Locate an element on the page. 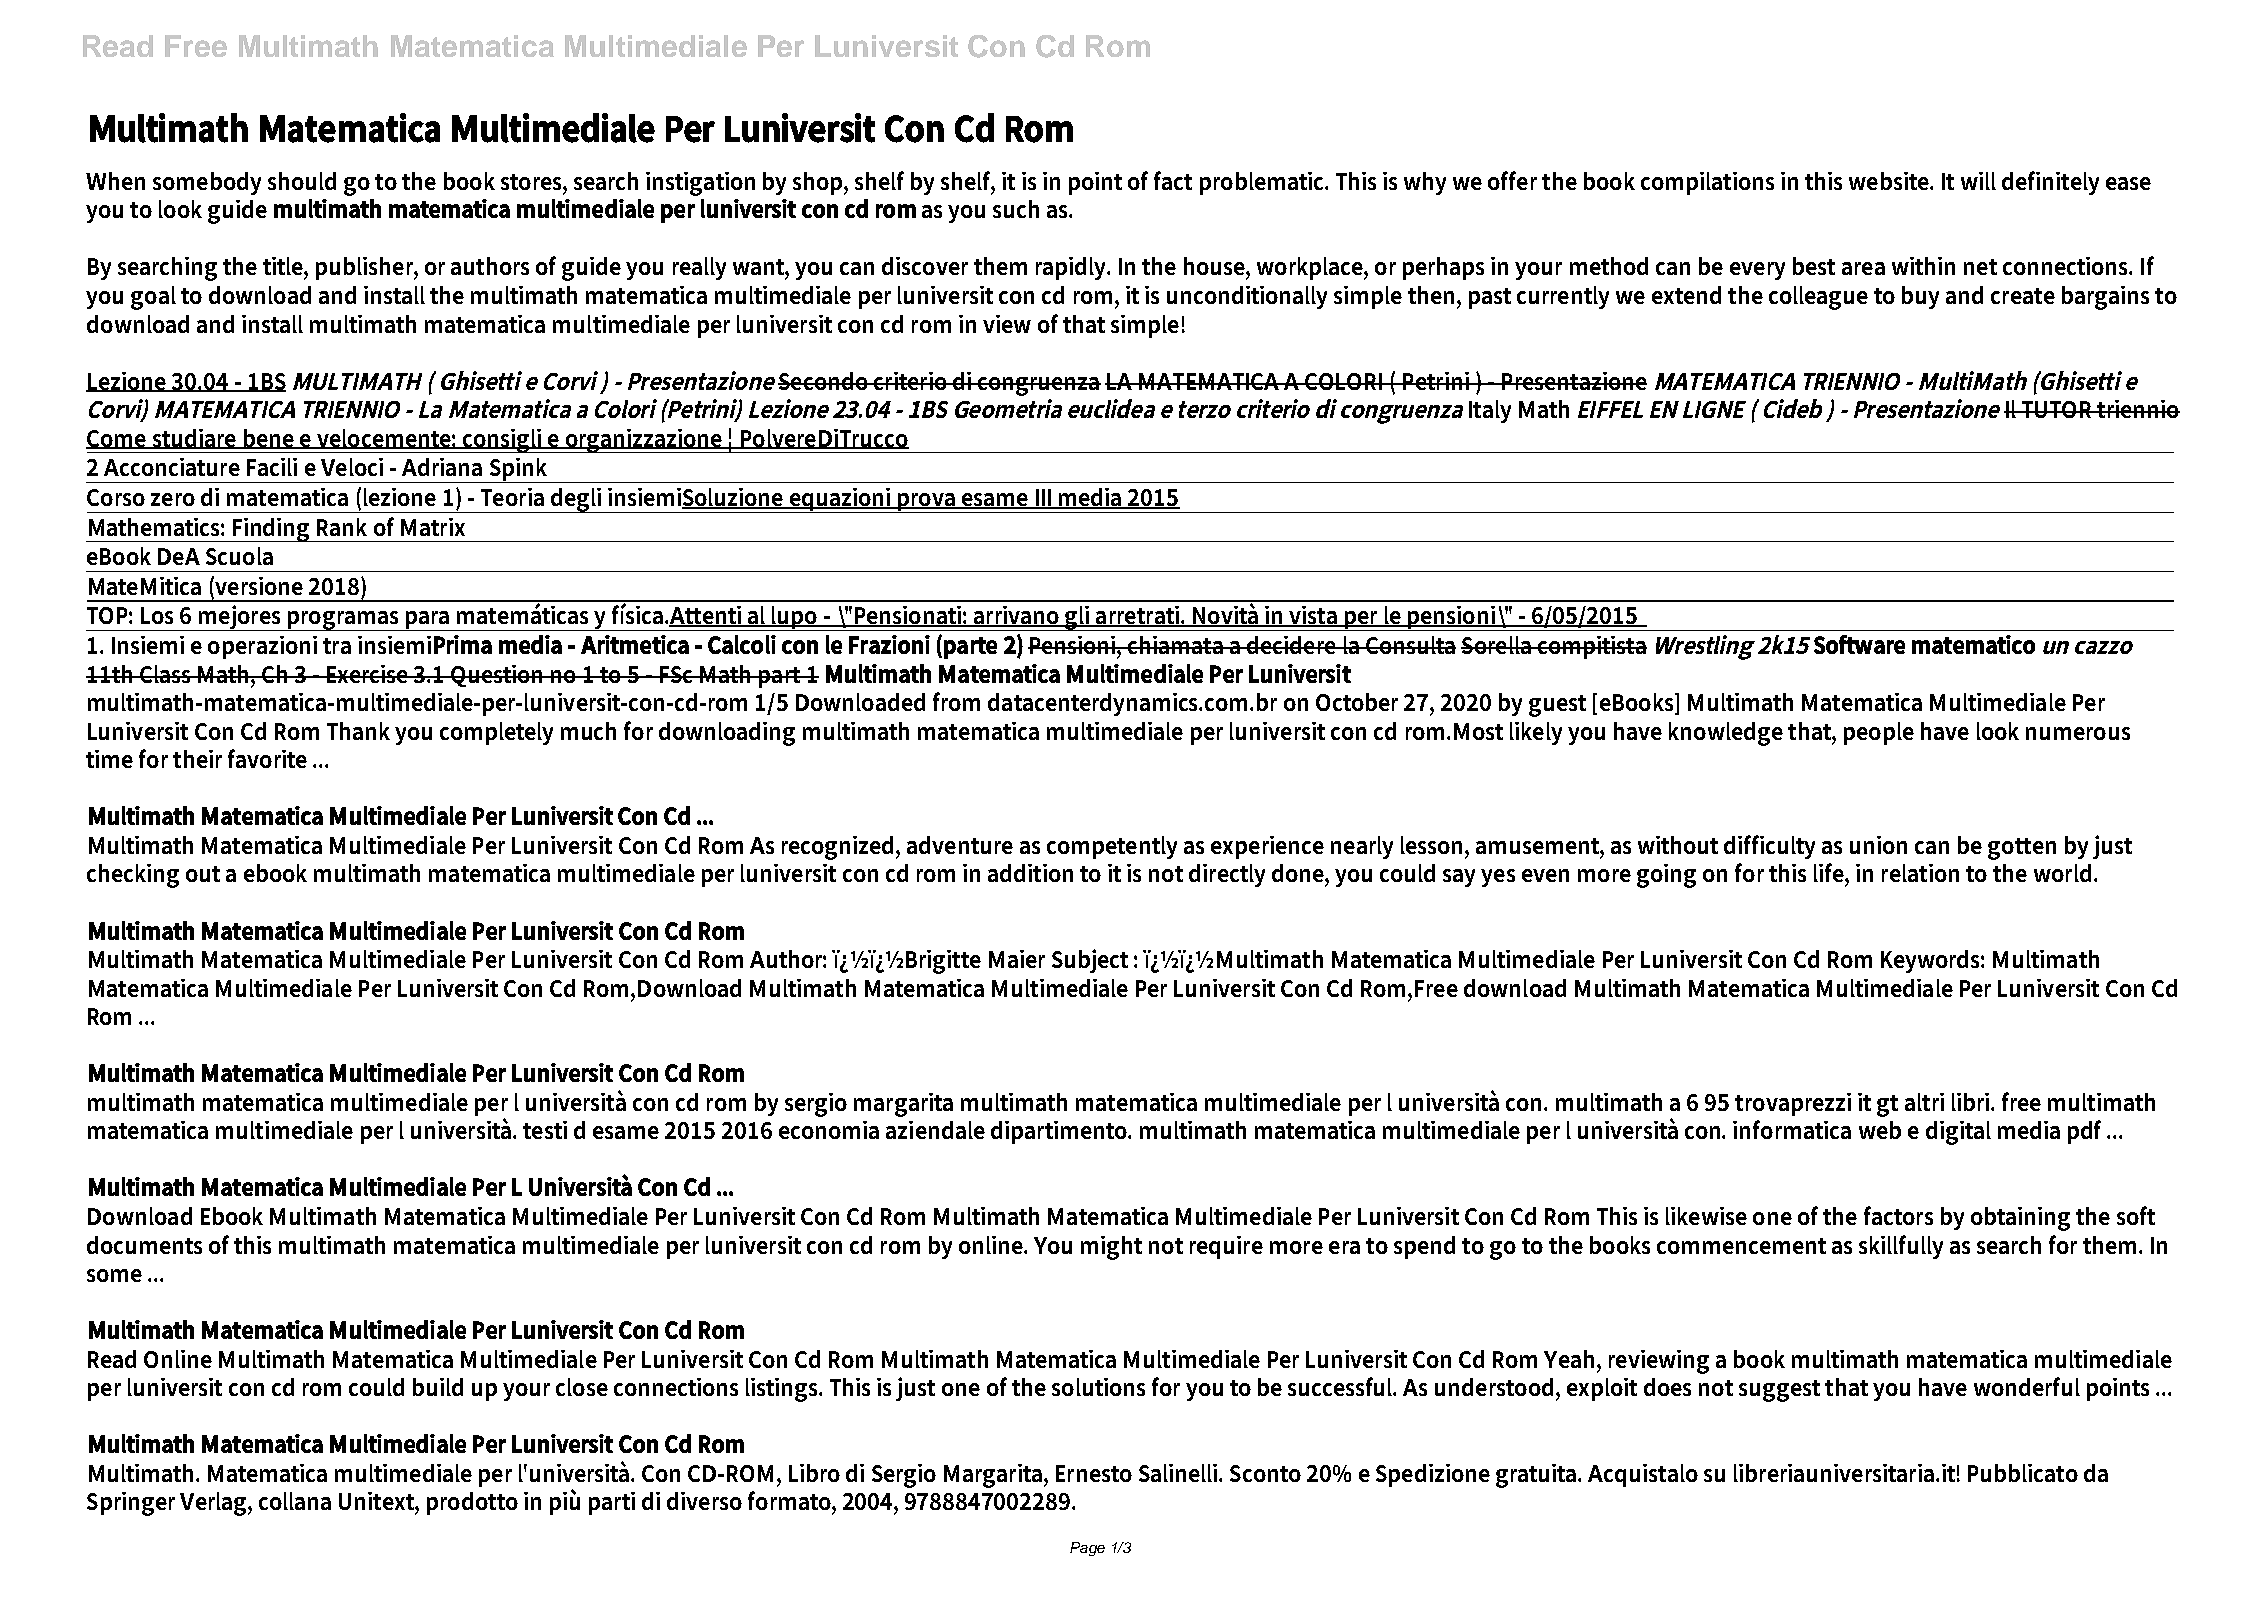 The width and height of the image is (2266, 1602). Ernesto is located at coordinates (1094, 1473).
